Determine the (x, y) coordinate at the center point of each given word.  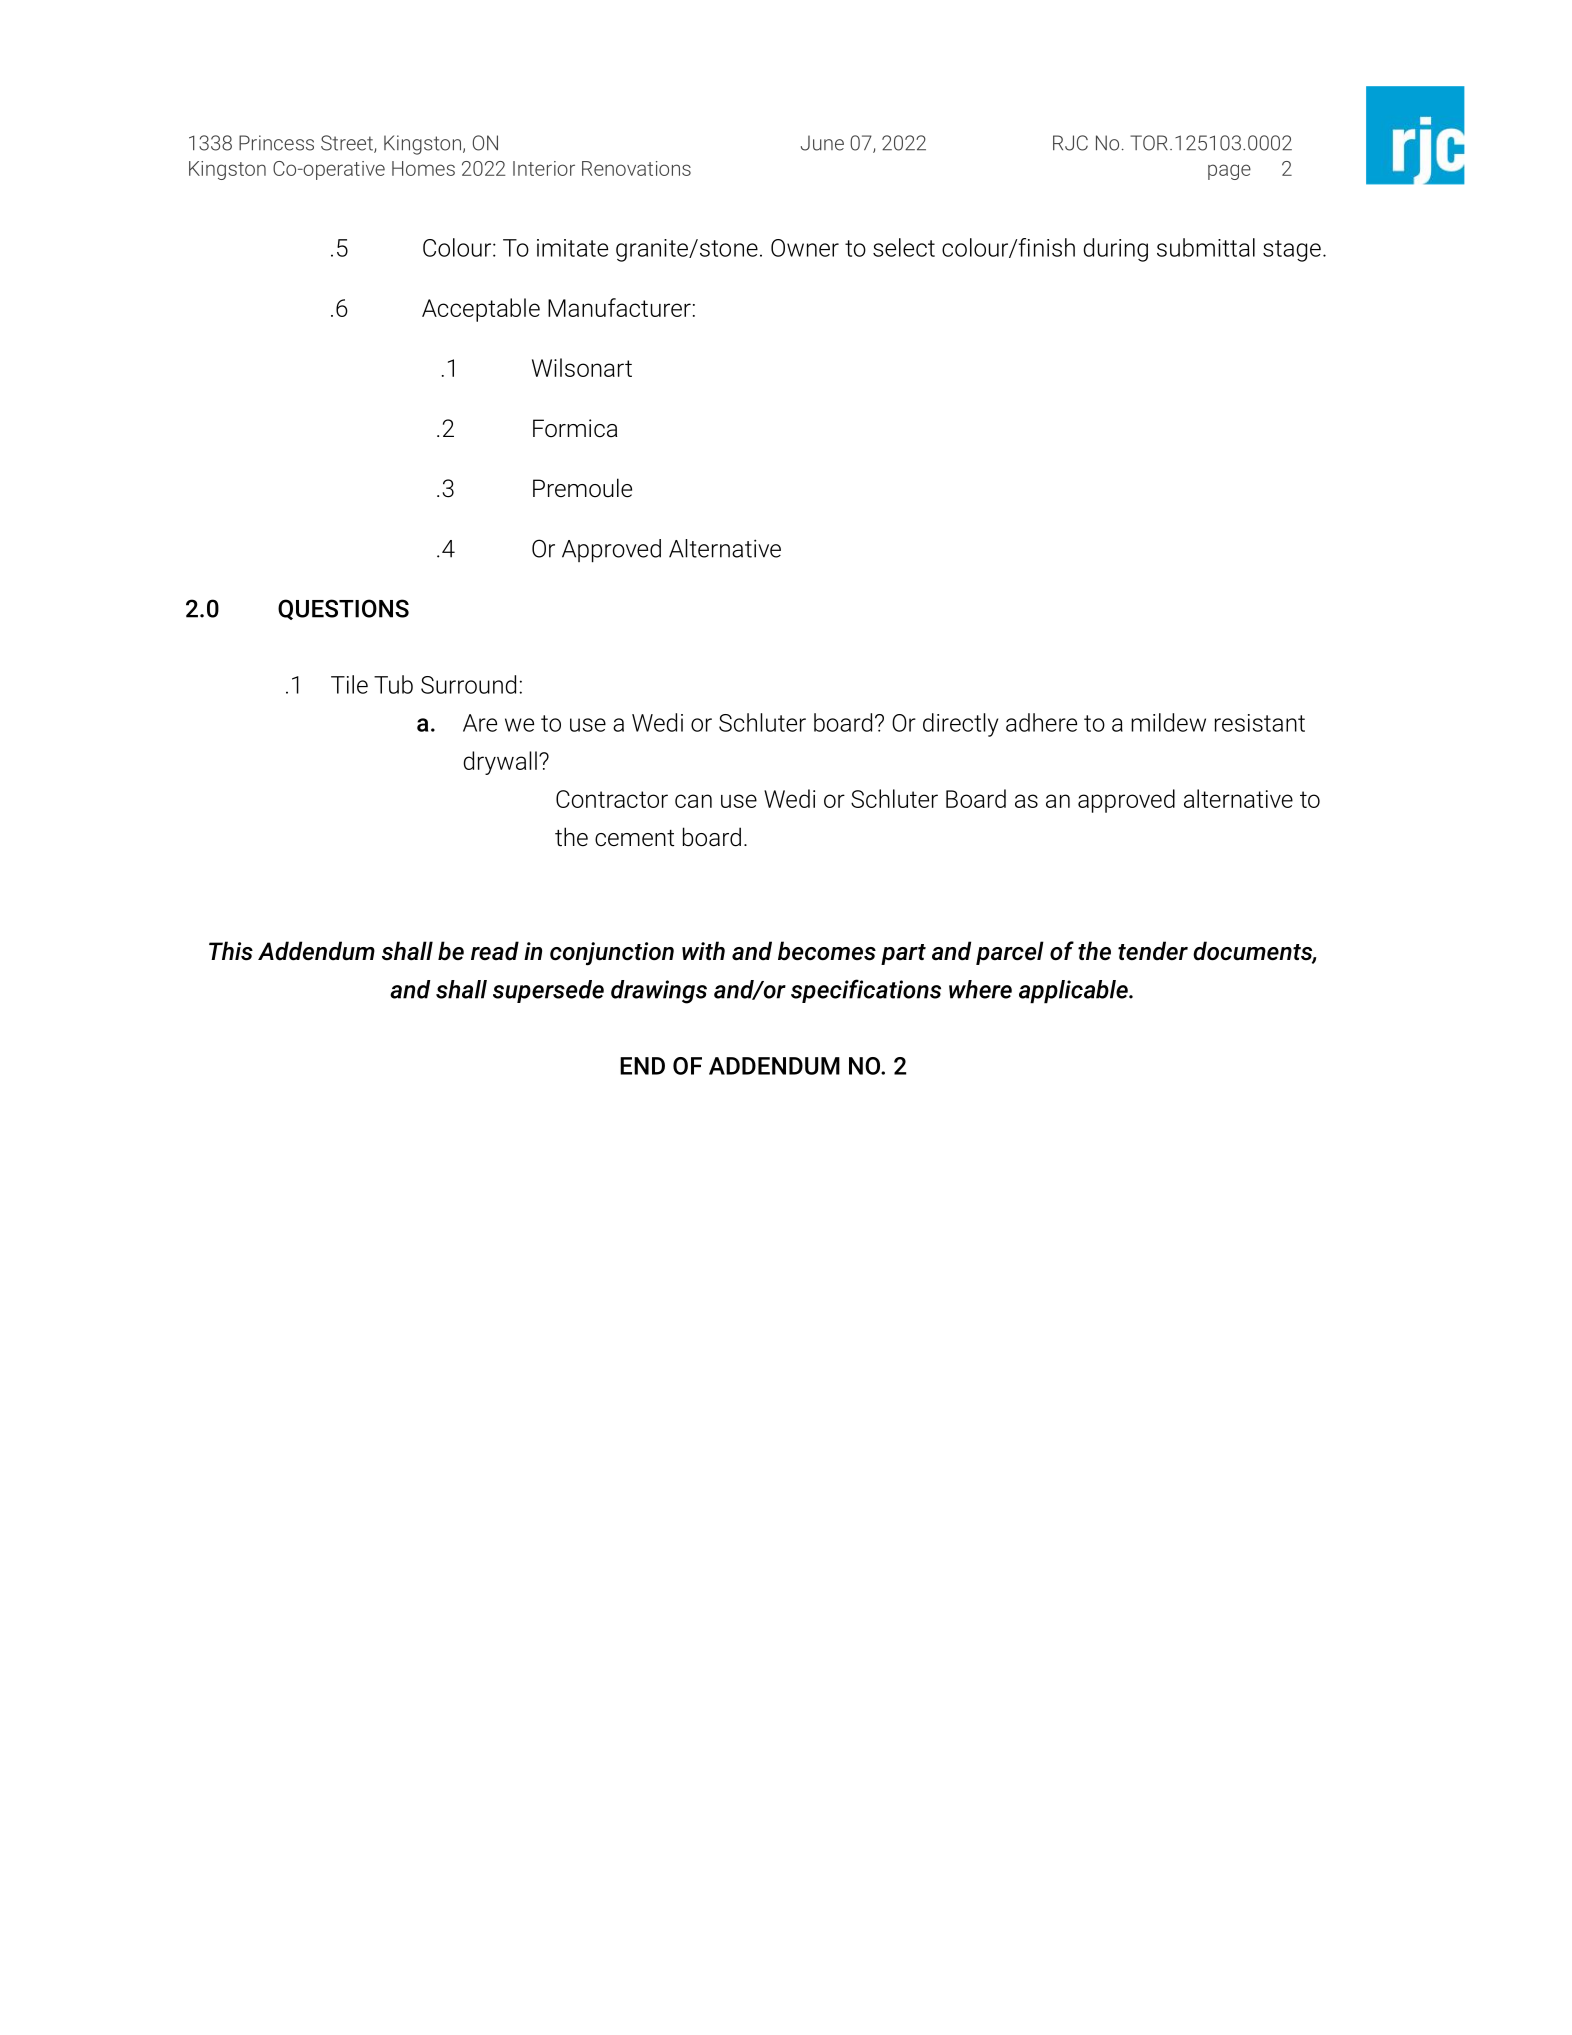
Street (348, 144)
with (703, 950)
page (1229, 172)
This (231, 951)
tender (1153, 951)
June (822, 143)
